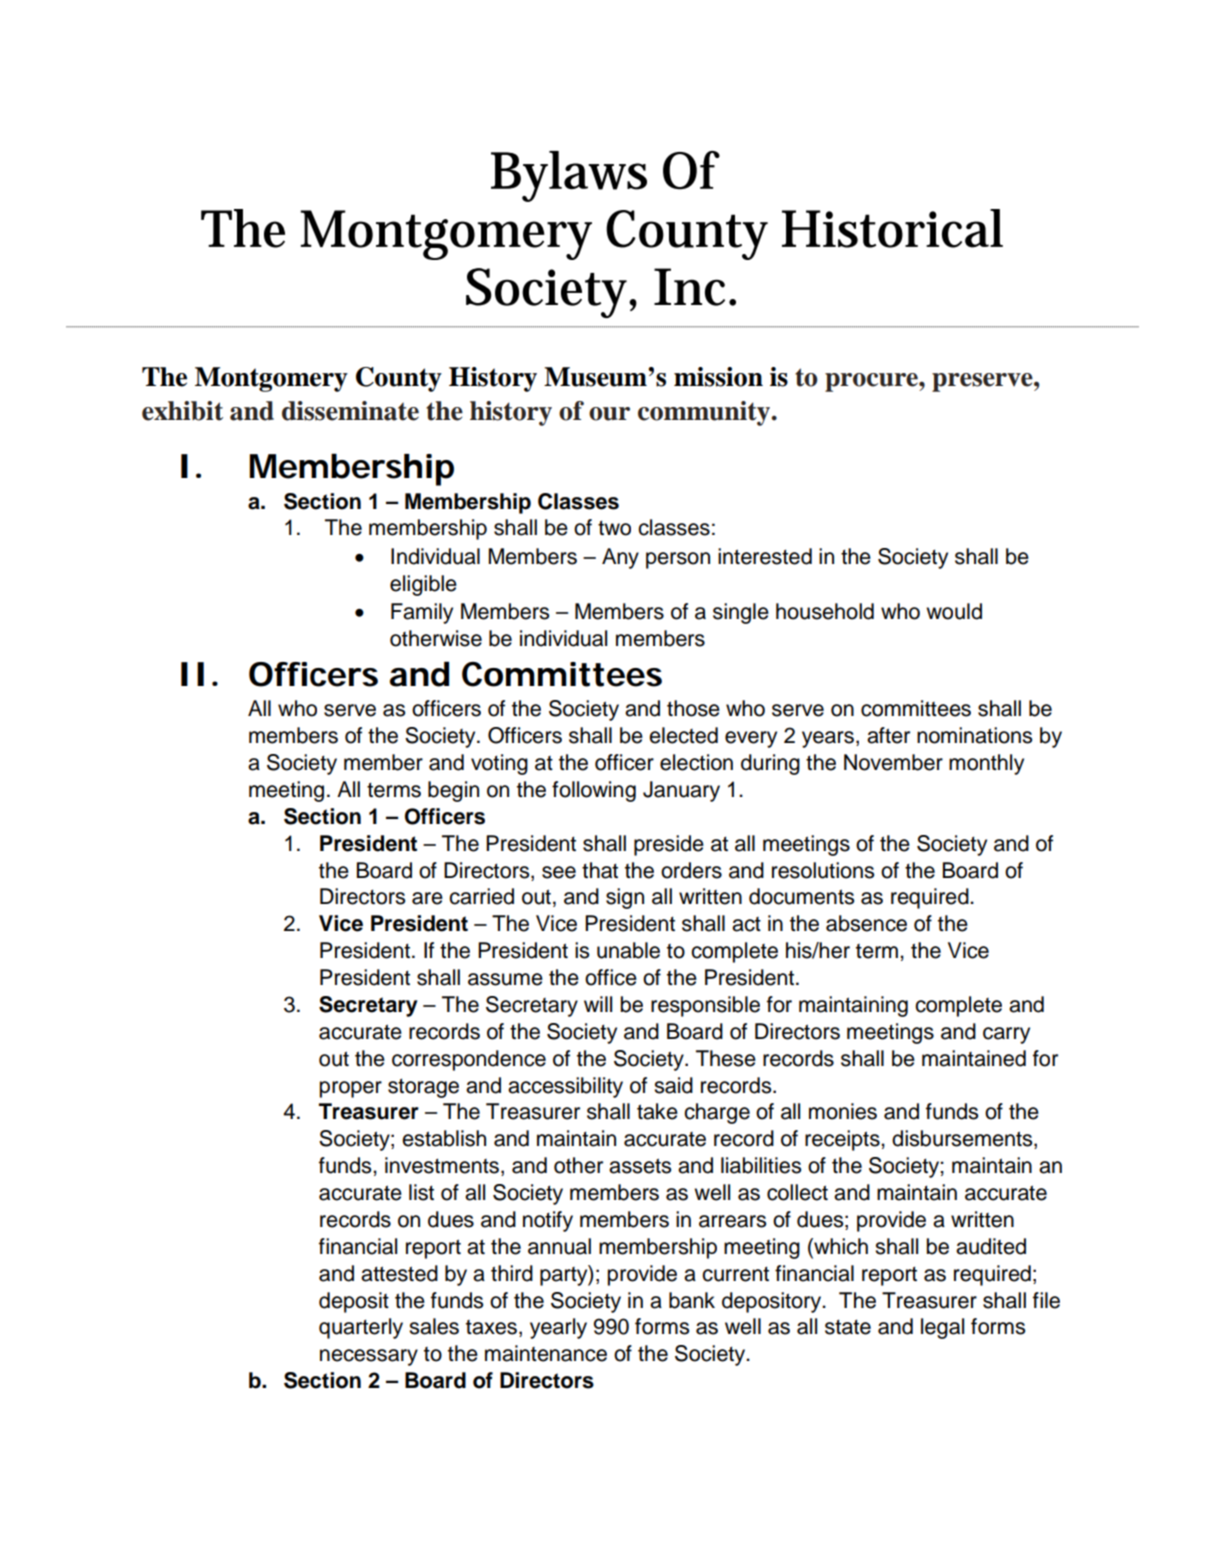 This screenshot has height=1559, width=1205. I want to click on quarterly, so click(361, 1328).
